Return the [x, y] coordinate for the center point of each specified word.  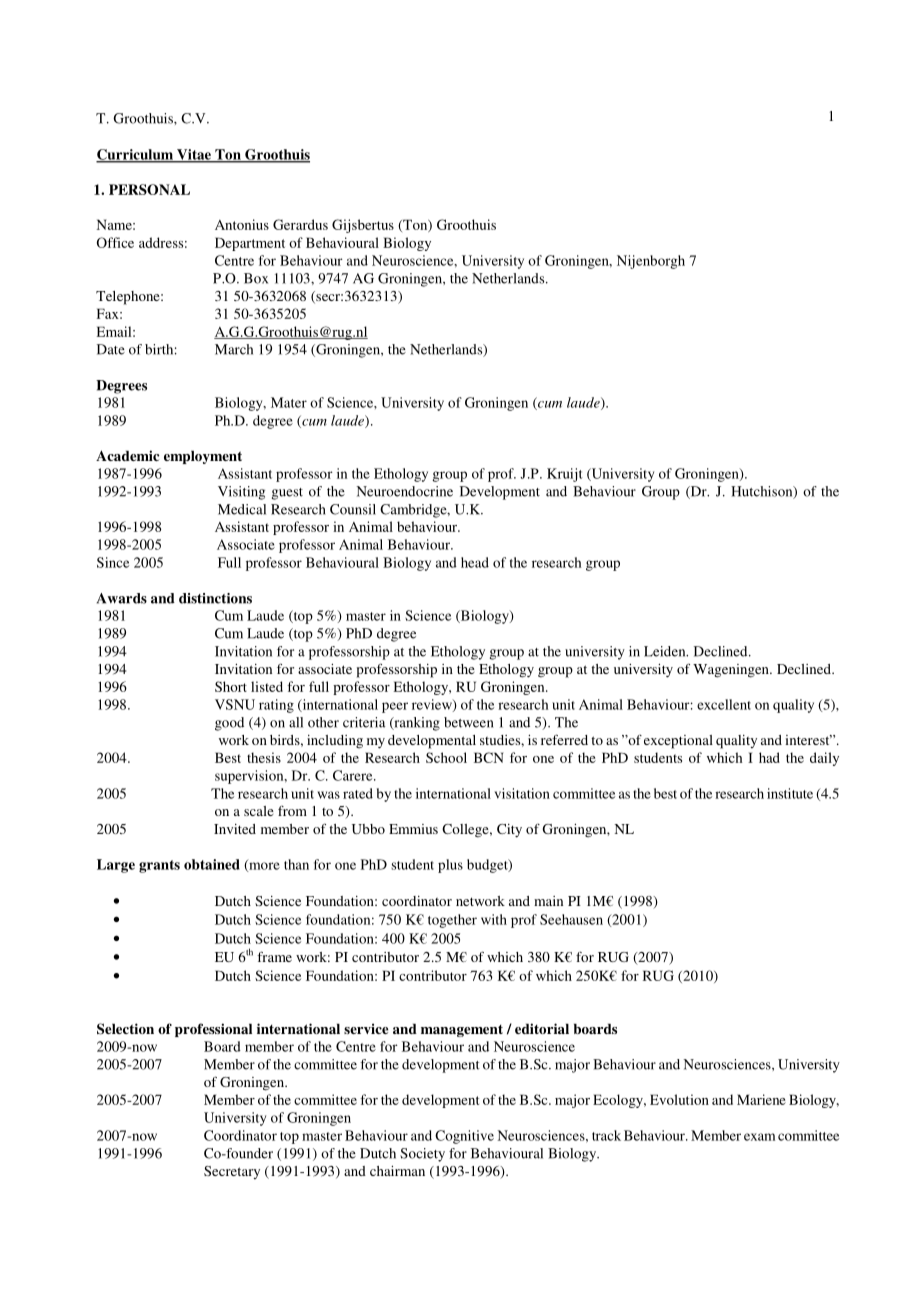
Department [250, 244]
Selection [125, 1029]
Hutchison [763, 492]
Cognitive [464, 1137]
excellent [724, 704]
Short [231, 686]
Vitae [194, 155]
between [469, 722]
